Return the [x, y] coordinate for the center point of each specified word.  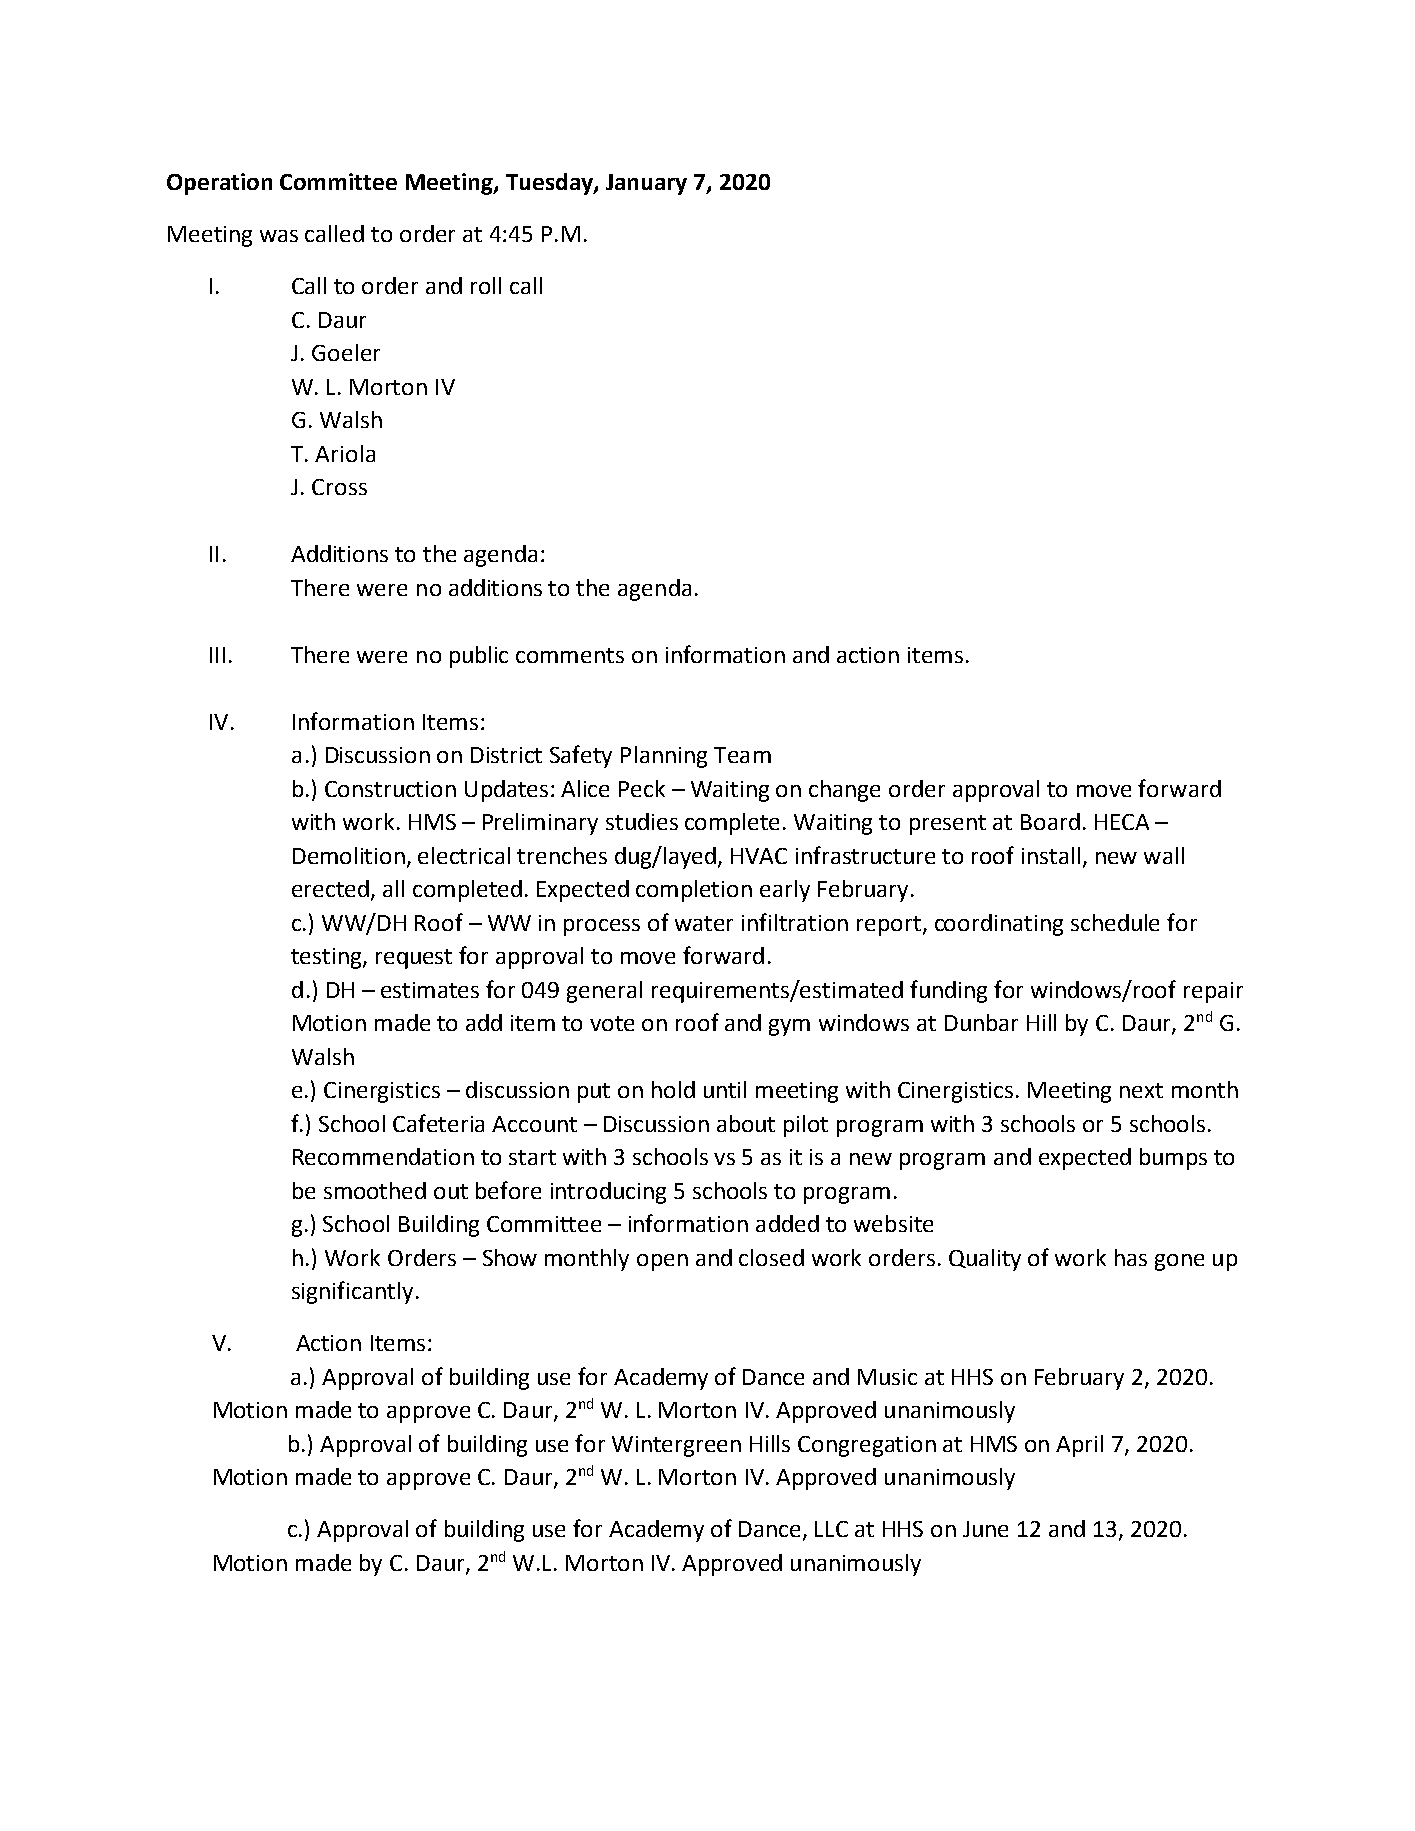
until [725, 1089]
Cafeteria [438, 1123]
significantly [352, 1292]
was [279, 236]
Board [1050, 821]
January [646, 184]
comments [570, 655]
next [1141, 1090]
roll [486, 285]
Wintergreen [676, 1446]
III [217, 655]
